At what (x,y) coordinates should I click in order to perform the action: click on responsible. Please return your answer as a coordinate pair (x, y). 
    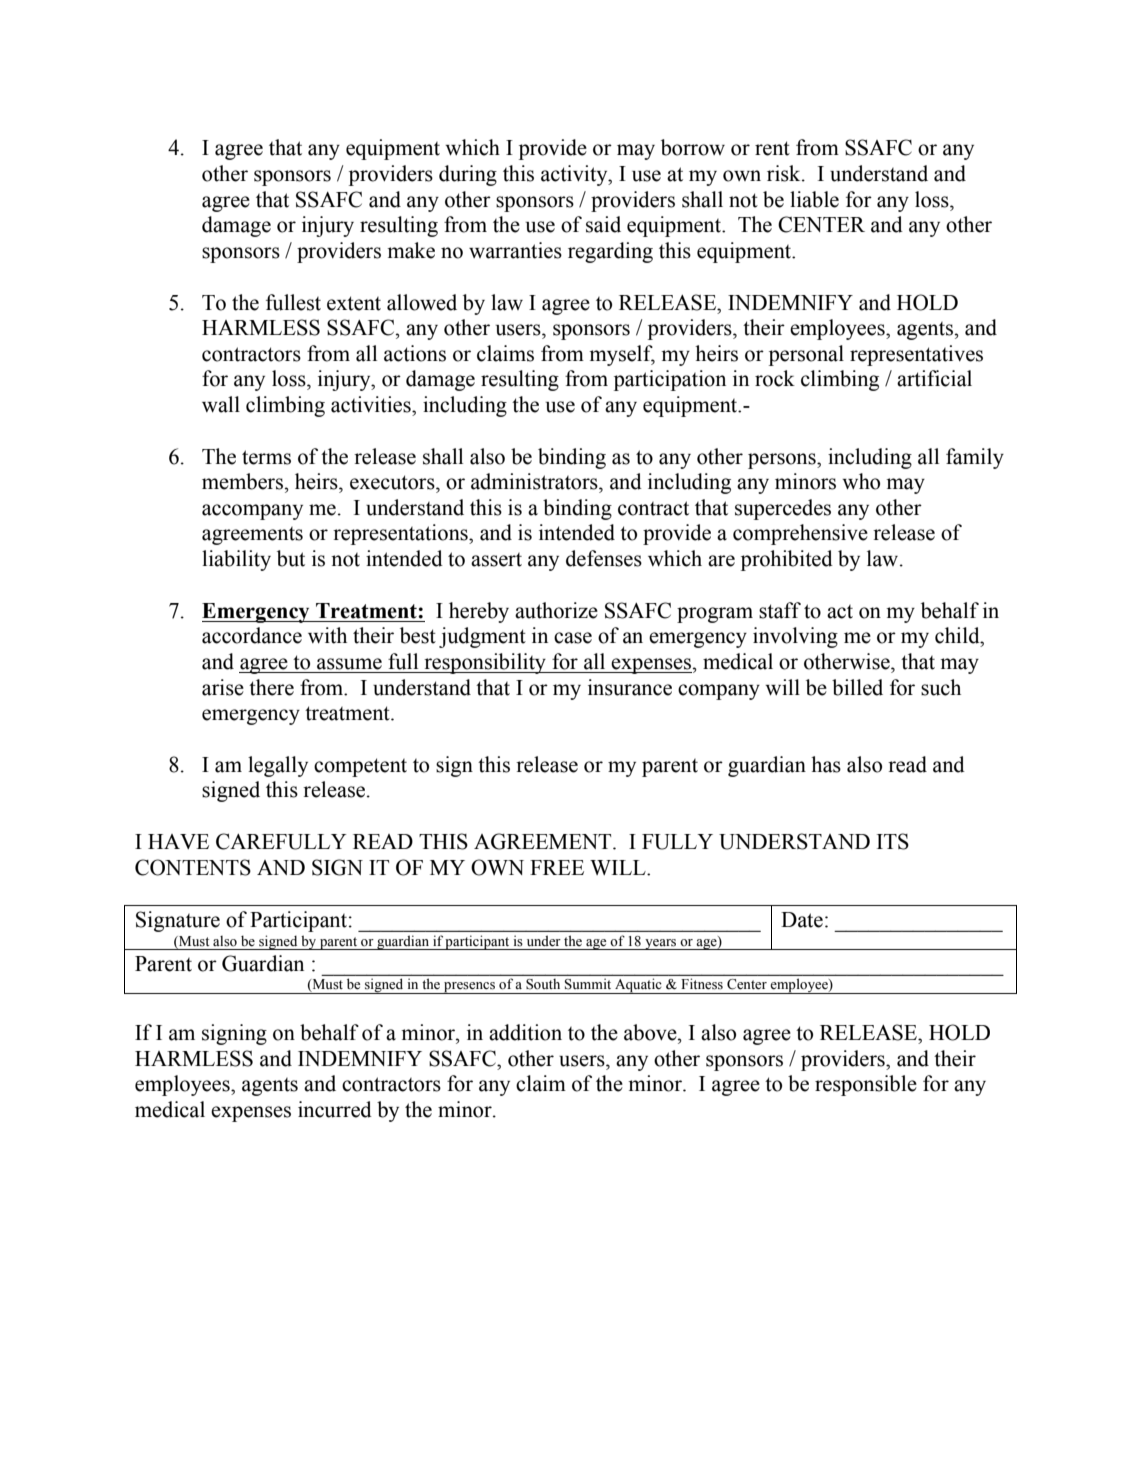
    Looking at the image, I should click on (866, 1085).
